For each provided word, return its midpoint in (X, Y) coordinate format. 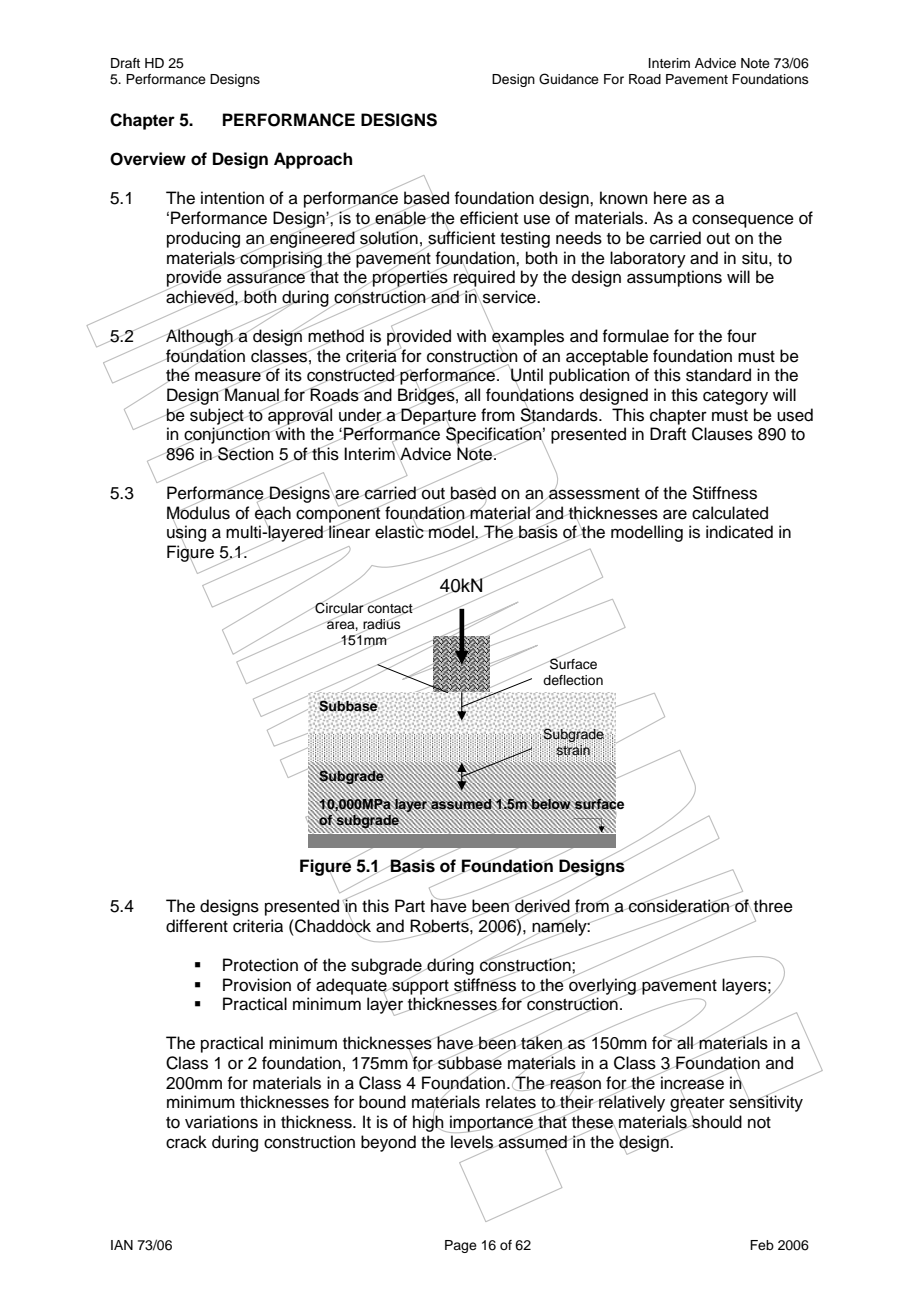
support (420, 987)
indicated (739, 532)
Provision (257, 985)
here (670, 198)
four (742, 336)
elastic (399, 531)
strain (572, 749)
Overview (148, 159)
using (186, 534)
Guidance (569, 79)
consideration (679, 906)
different (197, 926)
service (509, 297)
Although (199, 337)
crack (186, 1142)
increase (692, 1082)
